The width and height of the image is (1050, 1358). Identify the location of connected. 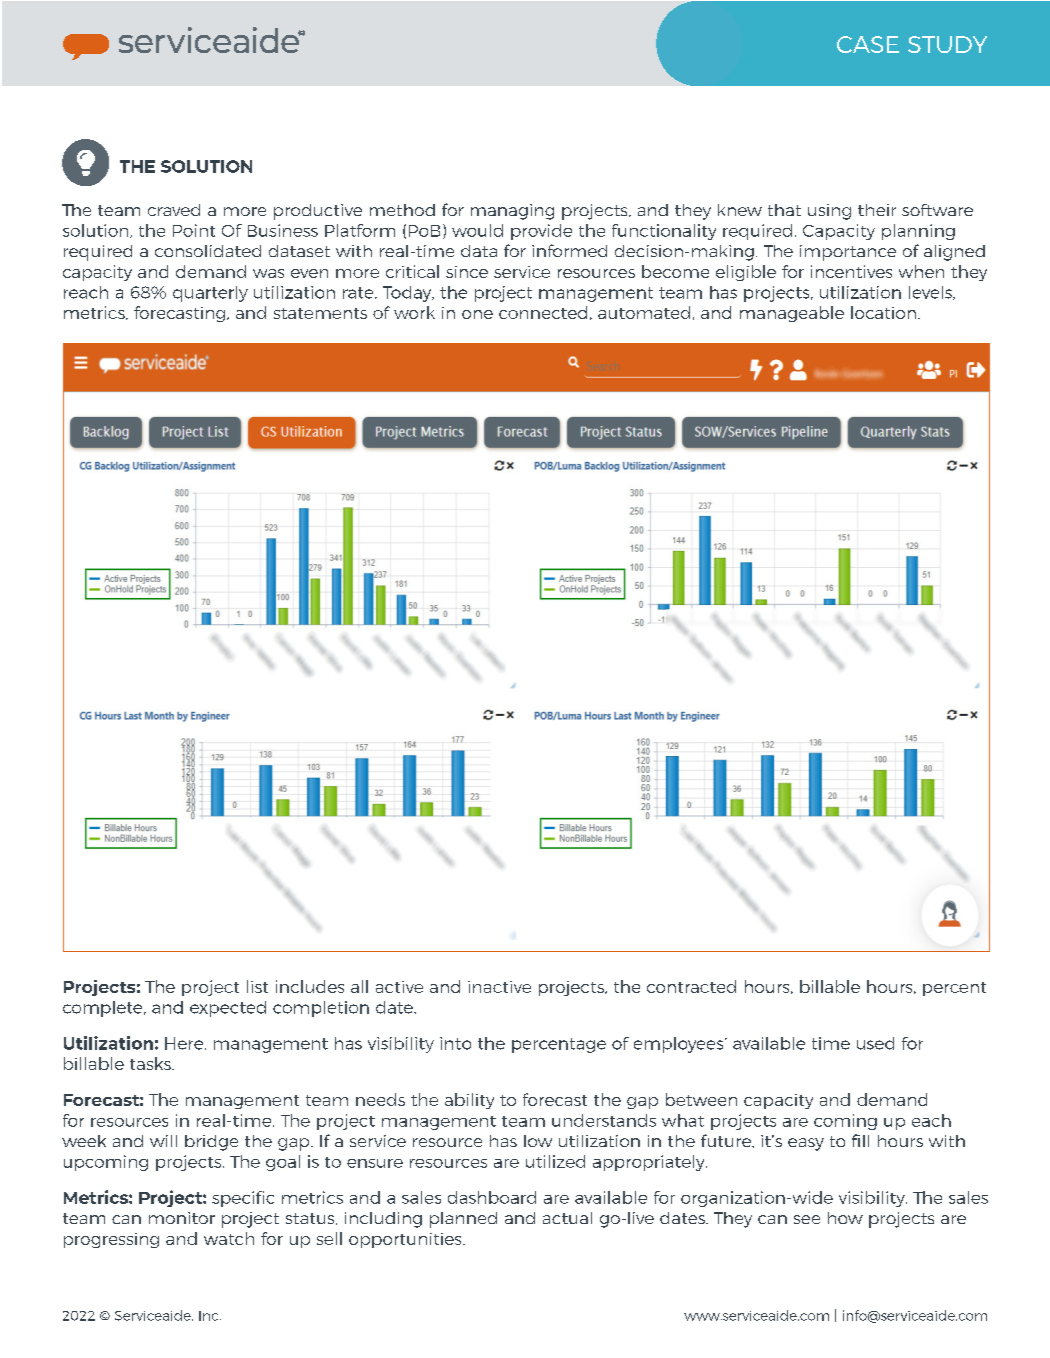
(543, 312).
